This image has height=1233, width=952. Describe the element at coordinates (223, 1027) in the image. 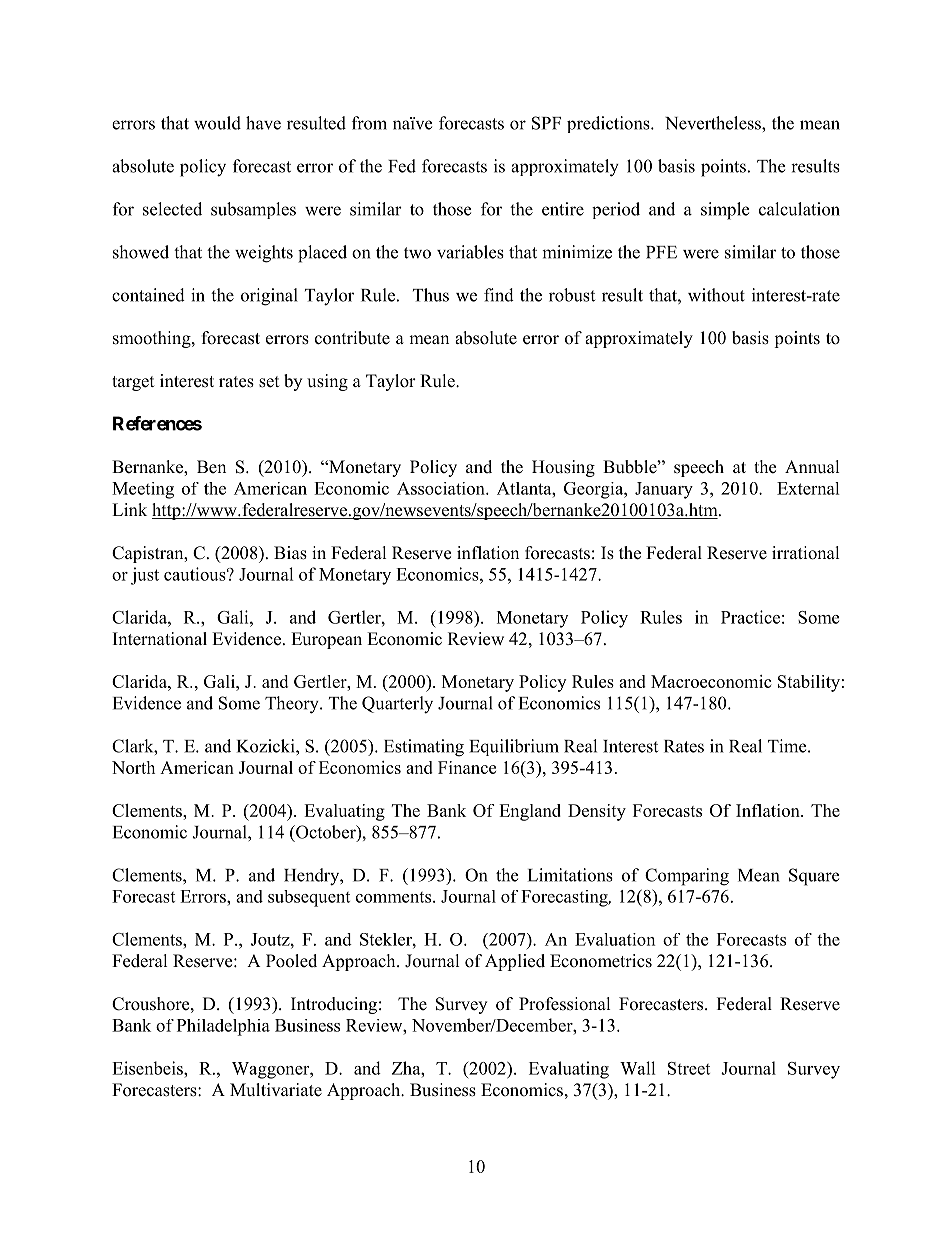

I see `Philadelphia` at that location.
